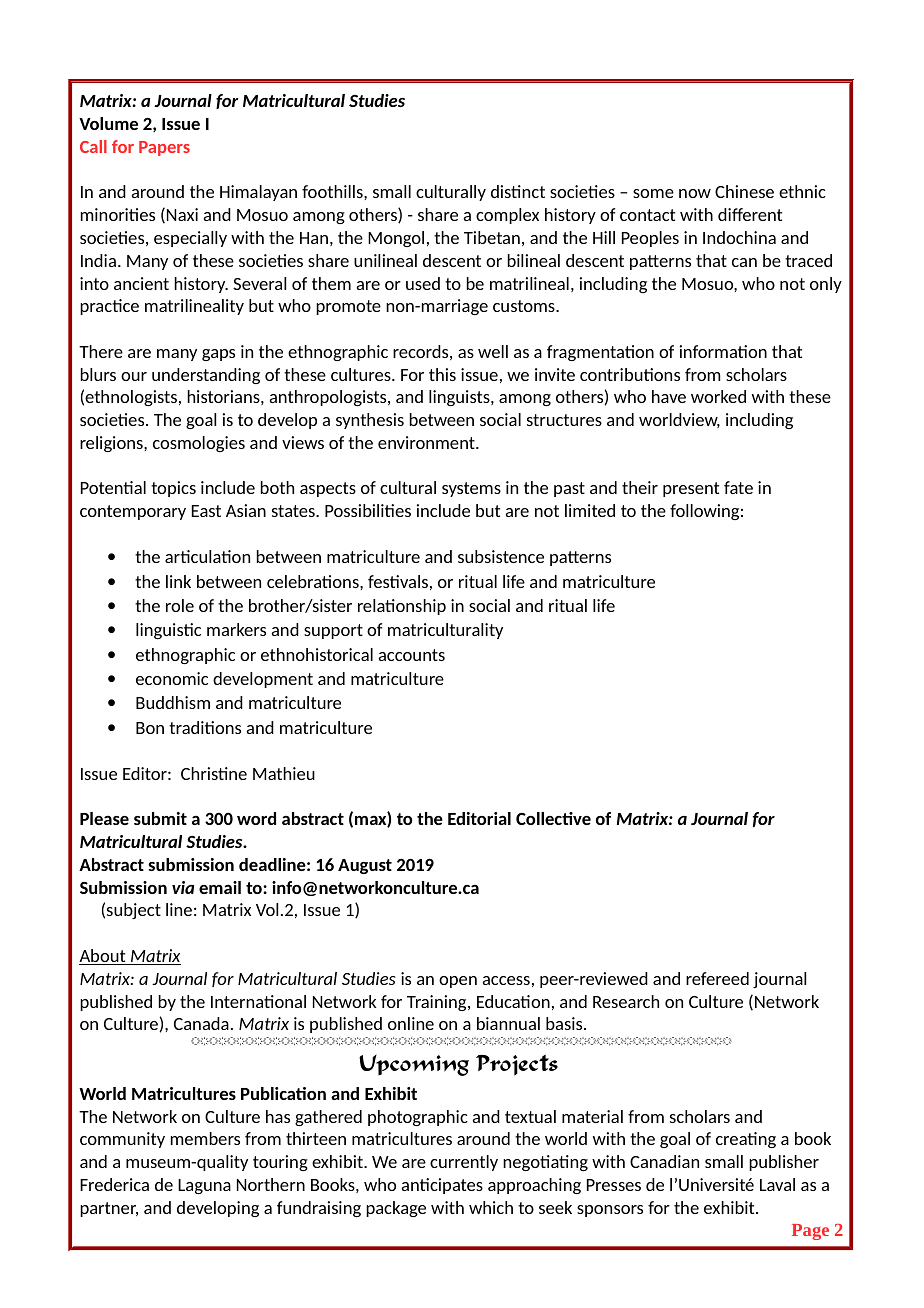  What do you see at coordinates (365, 866) in the image?
I see `August` at bounding box center [365, 866].
